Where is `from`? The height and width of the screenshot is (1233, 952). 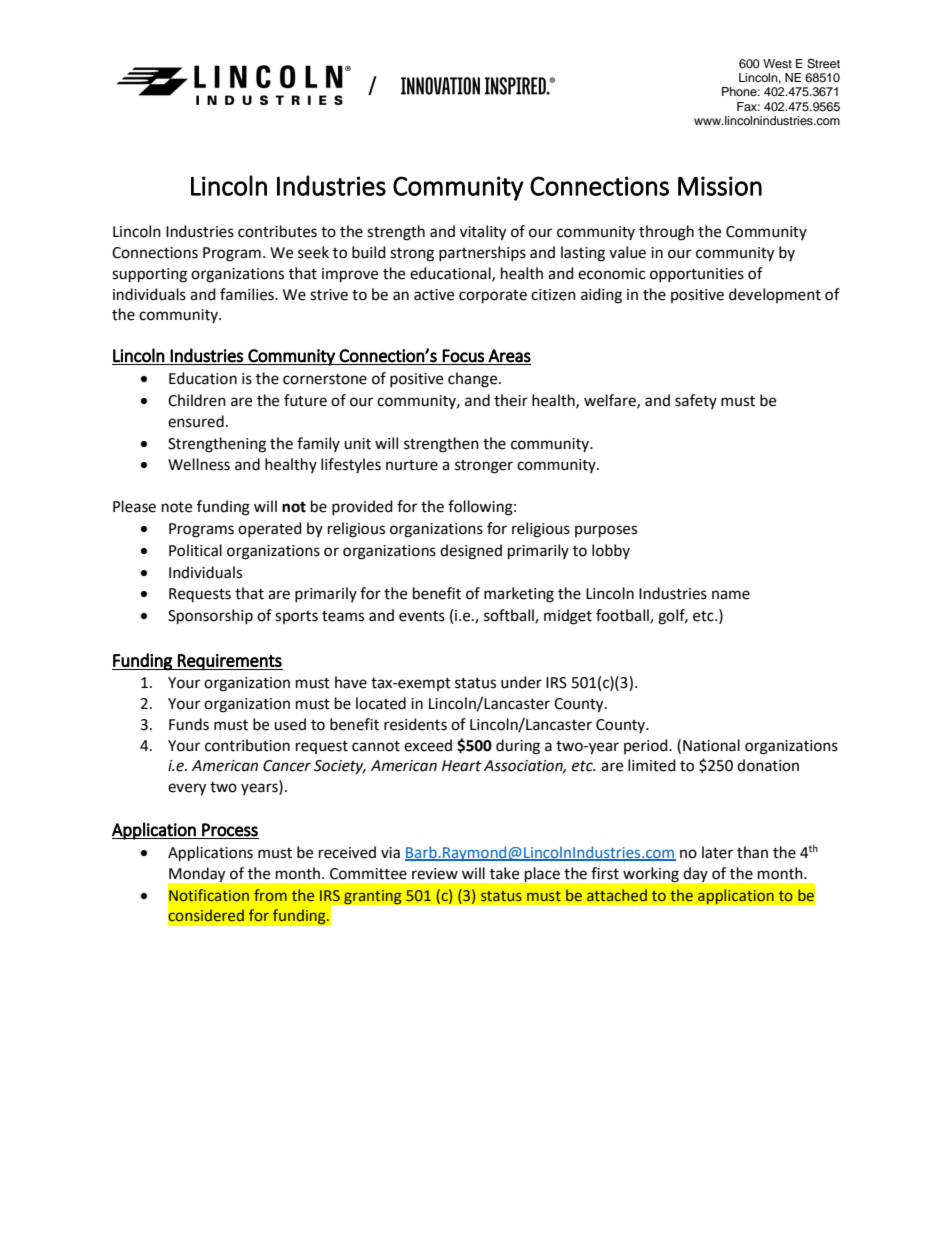 from is located at coordinates (270, 895).
